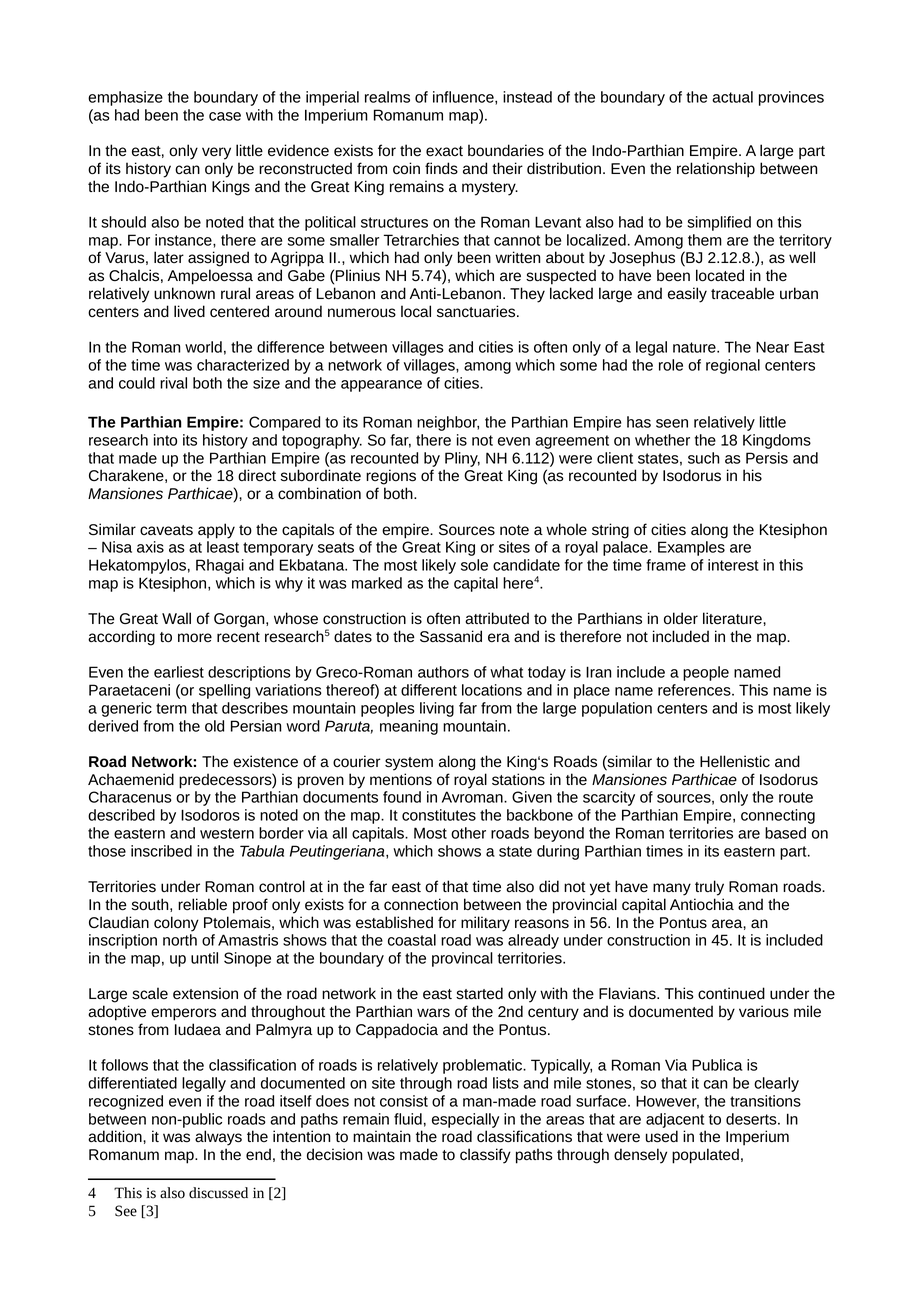 This page has width=924, height=1308. I want to click on western, so click(227, 833).
